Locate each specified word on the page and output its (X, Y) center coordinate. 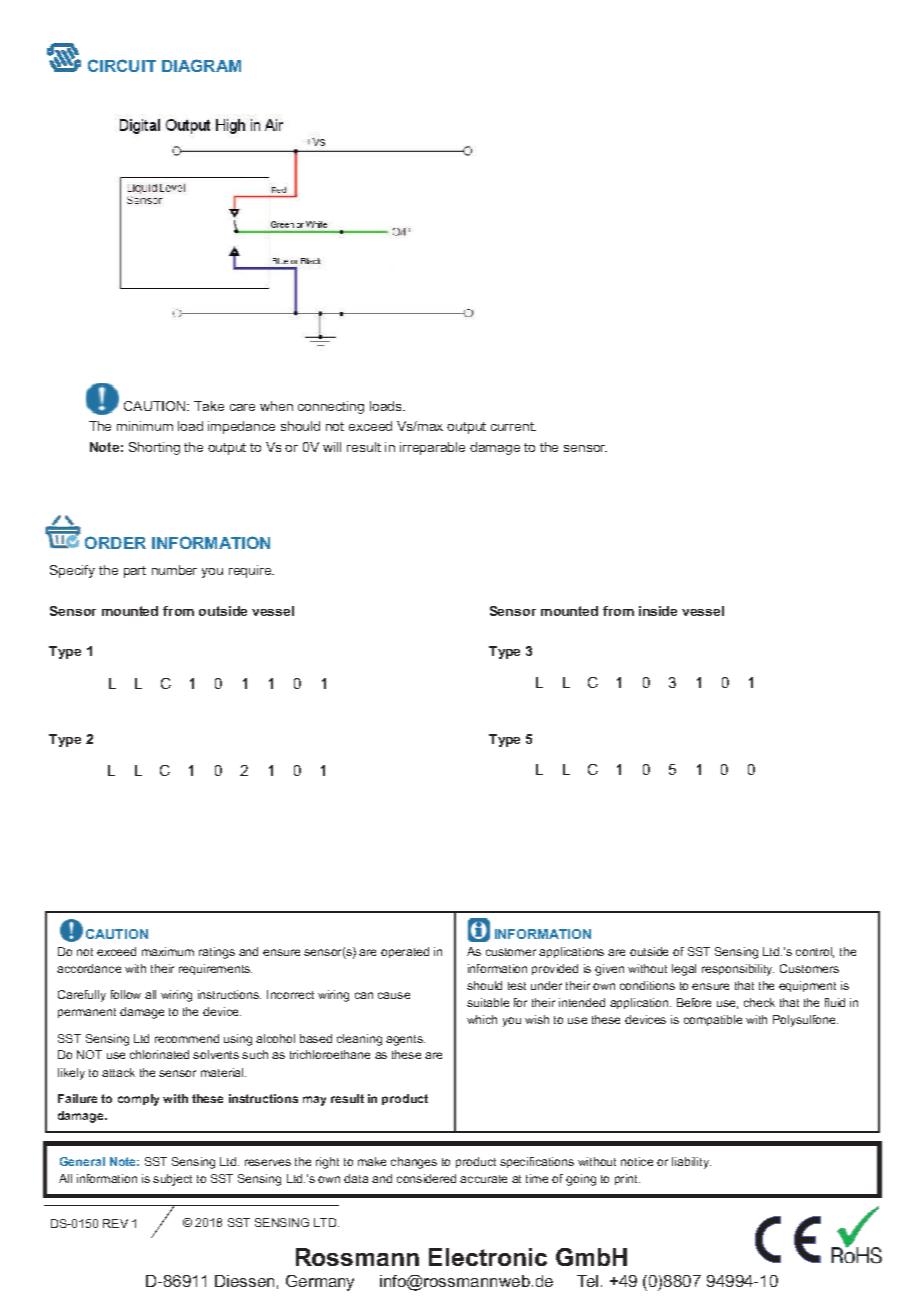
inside (658, 611)
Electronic (488, 1257)
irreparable (432, 448)
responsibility (738, 970)
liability (691, 1163)
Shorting (154, 448)
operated (405, 952)
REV (115, 1223)
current (513, 426)
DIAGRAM (201, 65)
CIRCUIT (122, 65)
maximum (168, 951)
